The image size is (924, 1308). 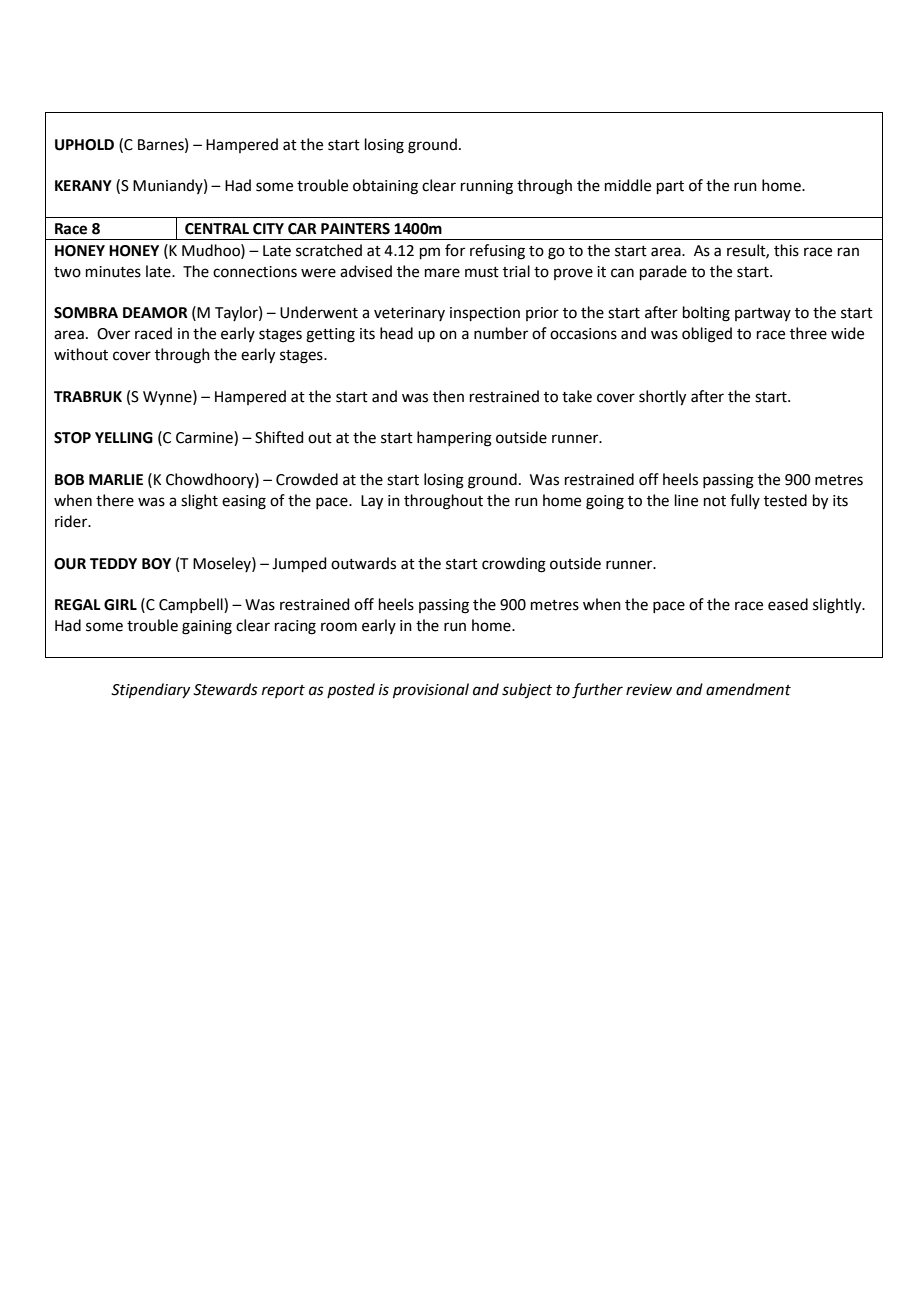 I want to click on number, so click(x=501, y=333).
